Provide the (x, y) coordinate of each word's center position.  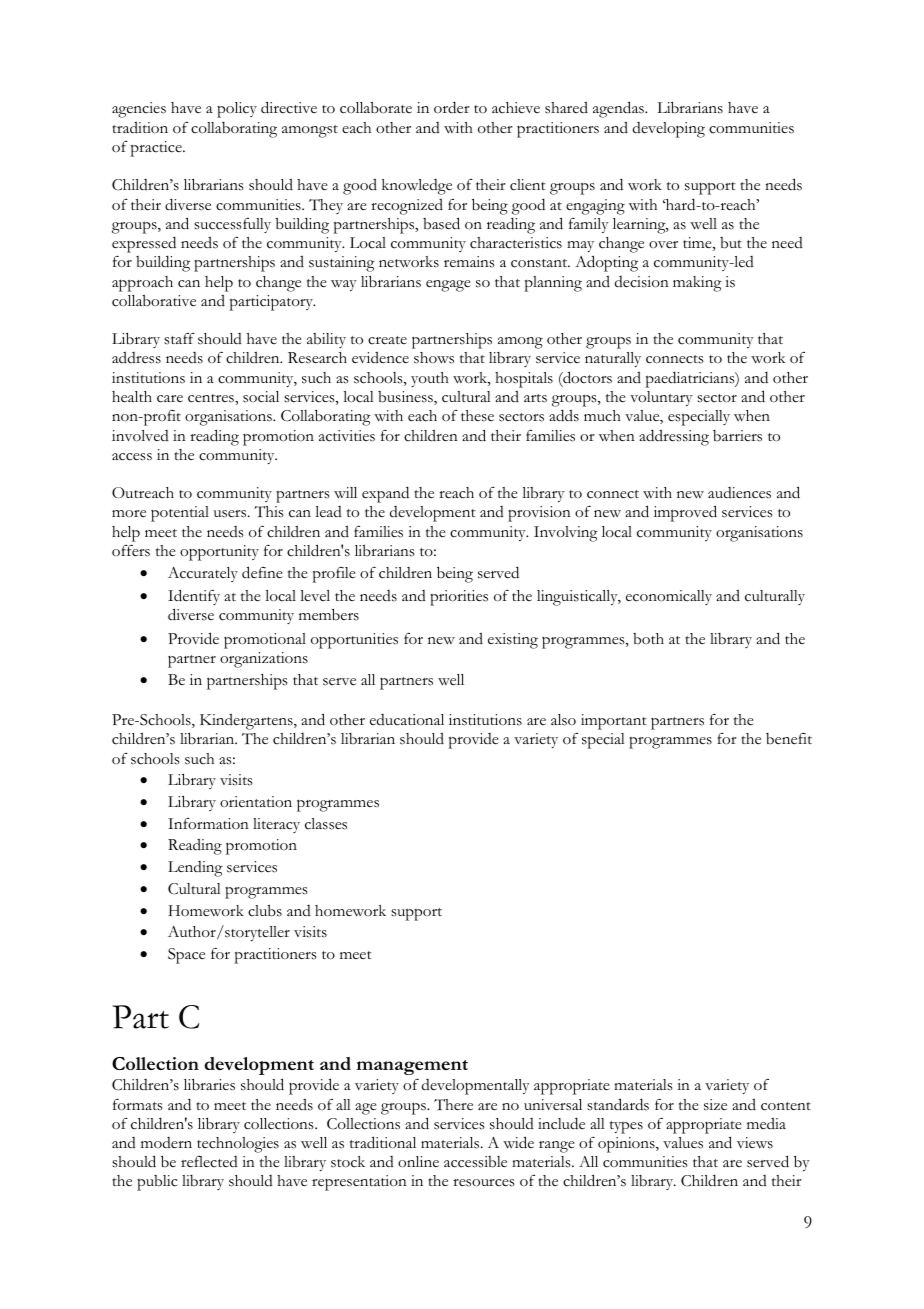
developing (669, 130)
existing (513, 641)
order (452, 107)
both (648, 639)
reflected (209, 1162)
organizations (264, 660)
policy (237, 110)
